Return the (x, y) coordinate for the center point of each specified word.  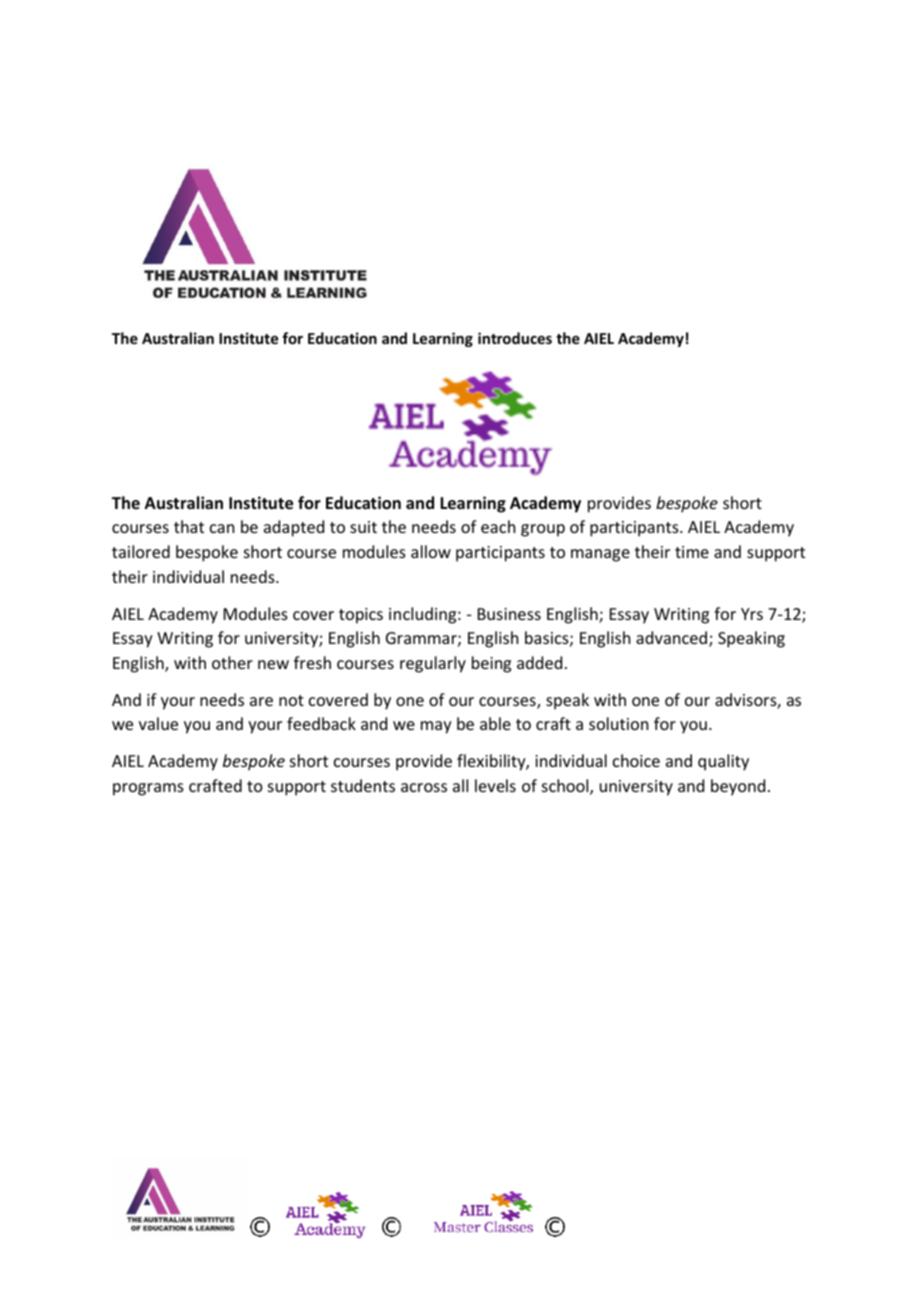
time (692, 552)
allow (431, 551)
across (424, 787)
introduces (515, 338)
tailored (141, 551)
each (498, 526)
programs (148, 789)
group (543, 530)
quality (723, 762)
